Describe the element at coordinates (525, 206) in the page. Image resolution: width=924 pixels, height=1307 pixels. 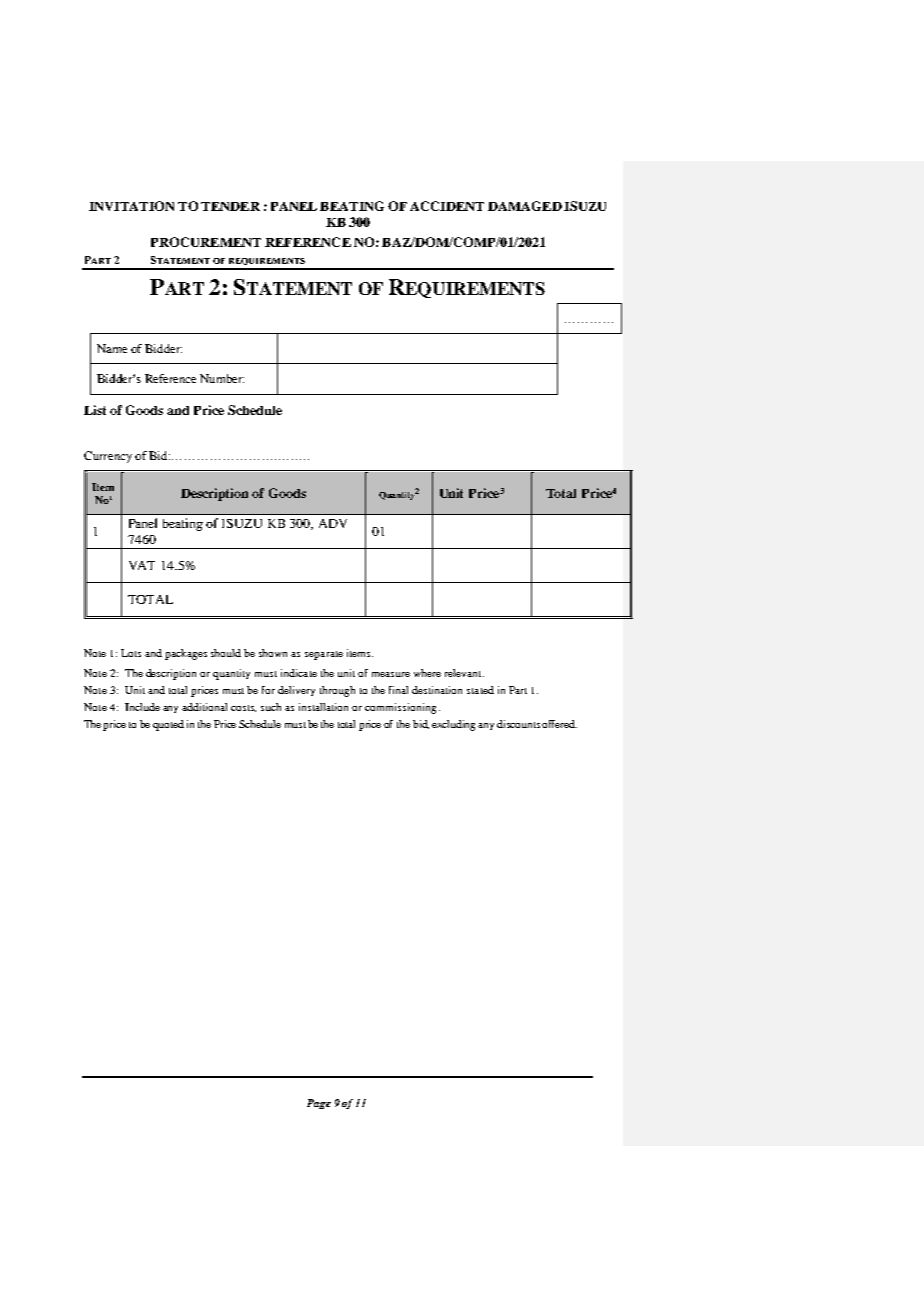
I see `DAMAGED` at that location.
